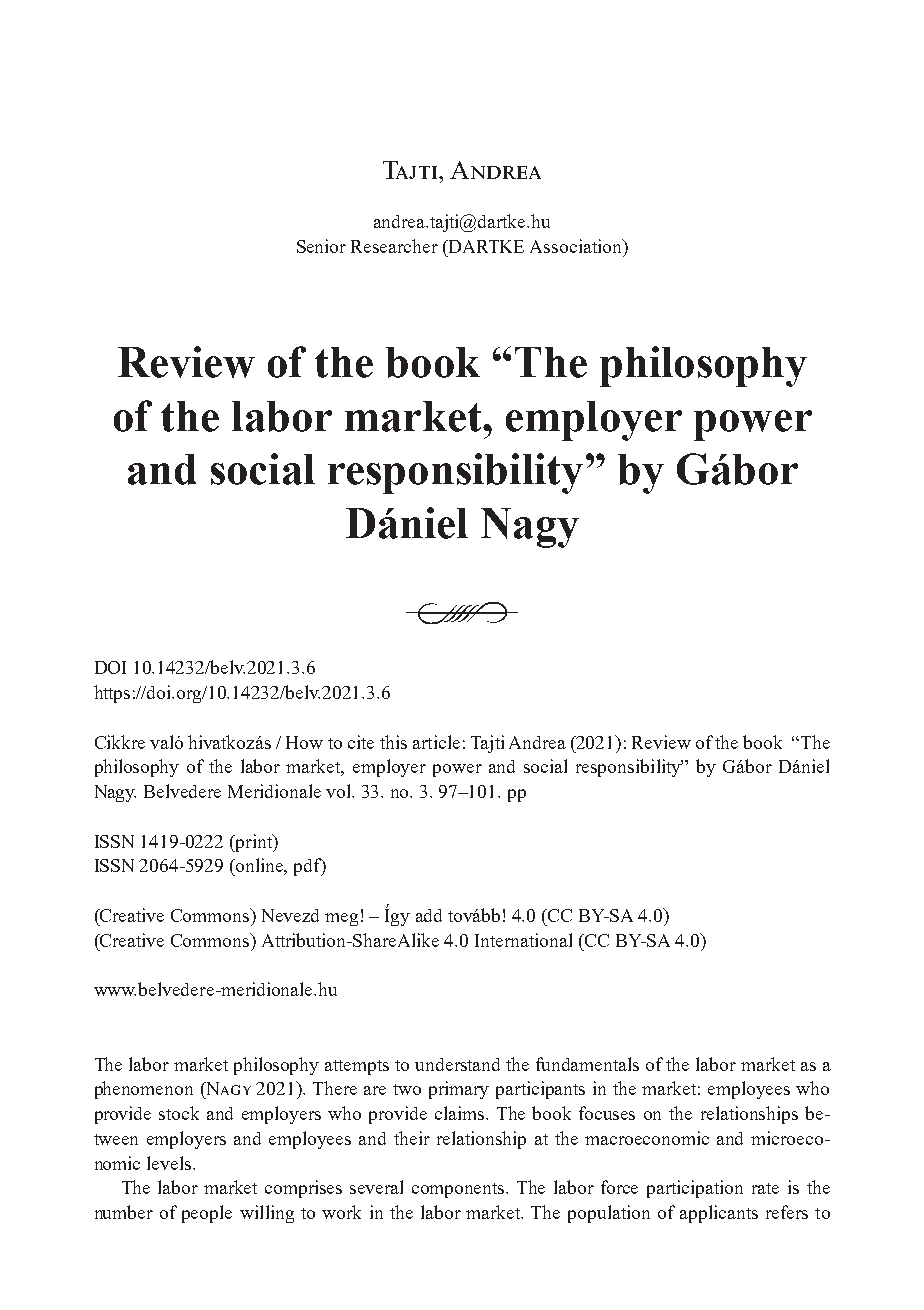 Image resolution: width=924 pixels, height=1310 pixels. What do you see at coordinates (436, 742) in the screenshot?
I see `article` at bounding box center [436, 742].
